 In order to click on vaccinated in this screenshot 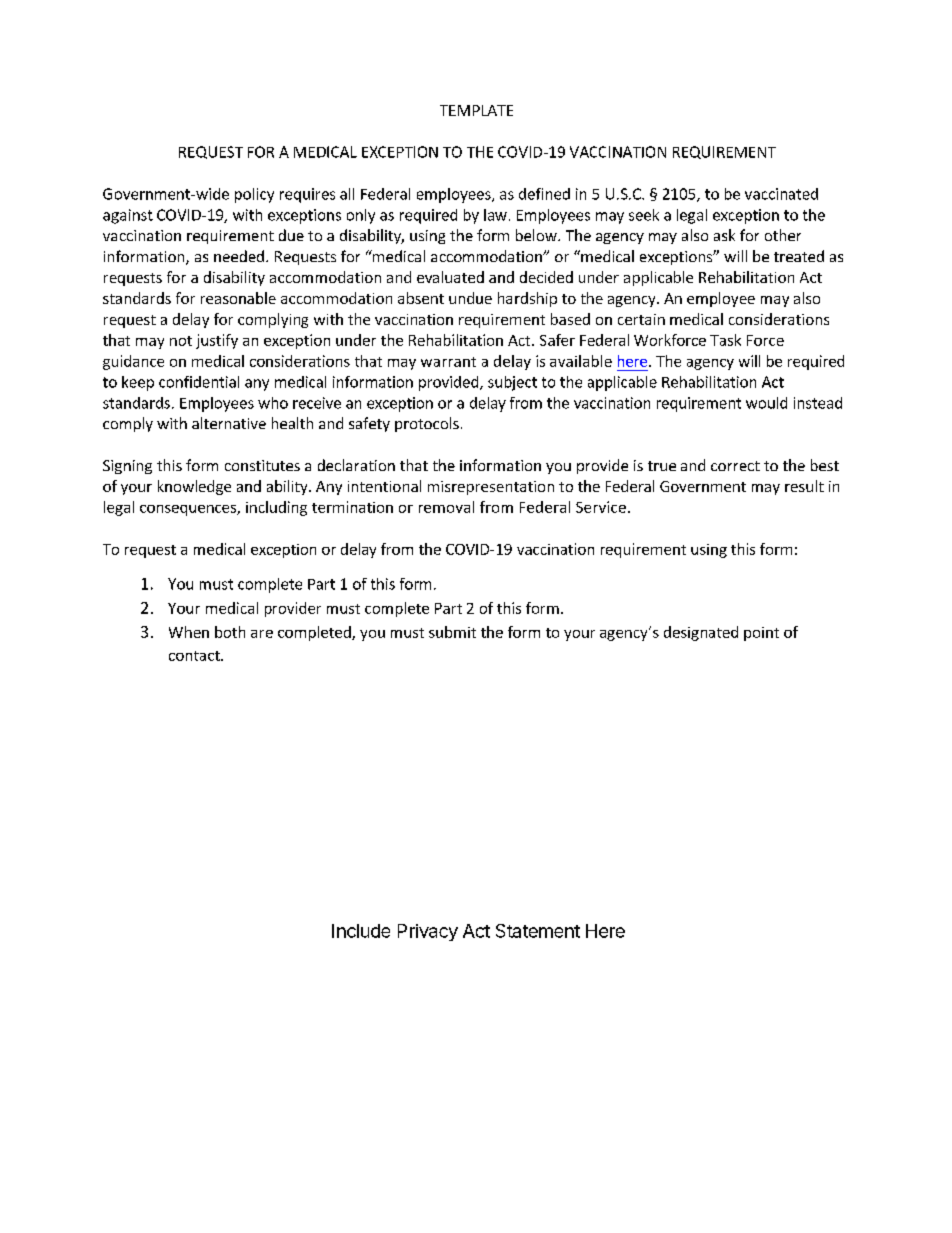, I will do `click(781, 194)`.
